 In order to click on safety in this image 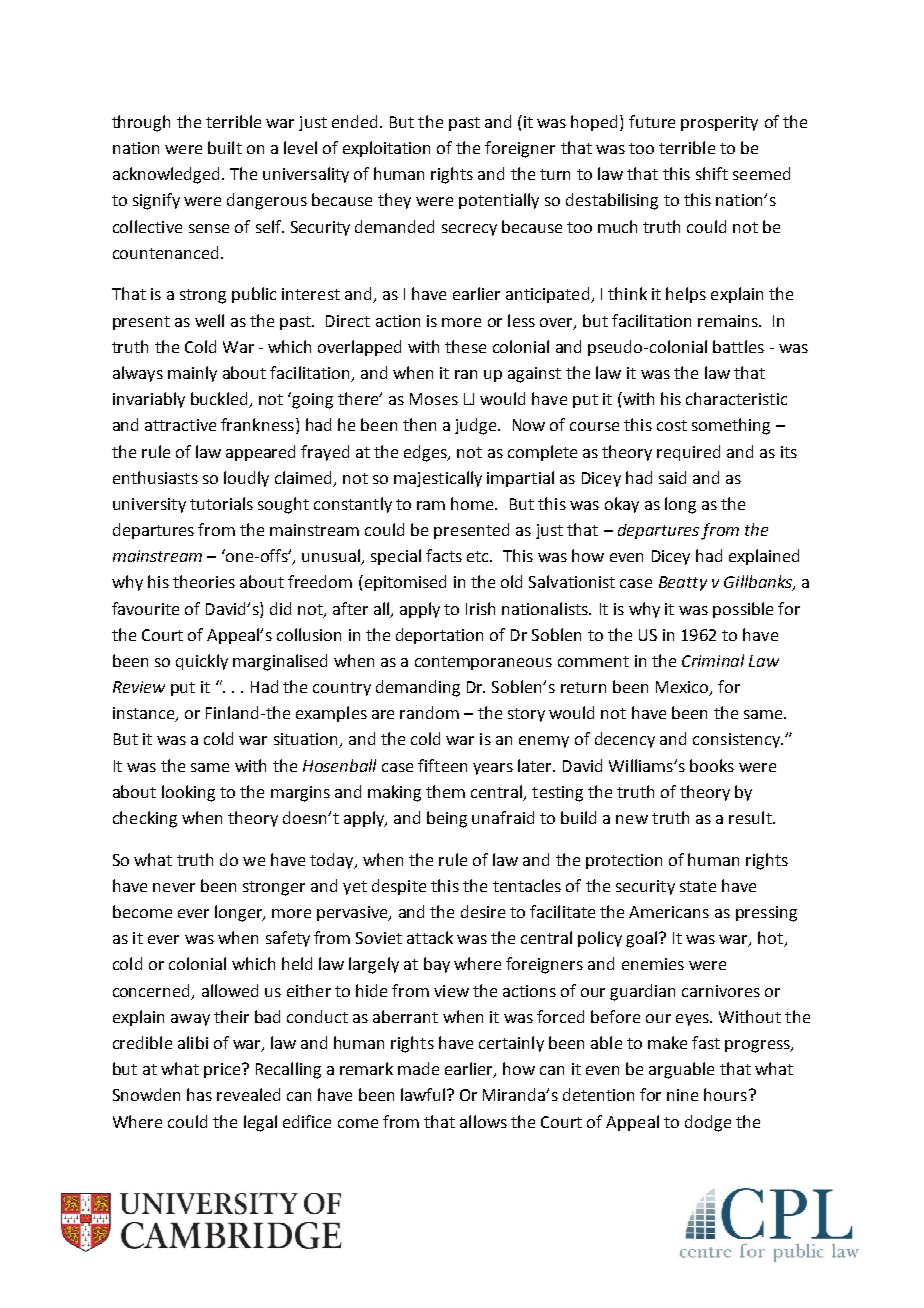, I will do `click(288, 939)`.
